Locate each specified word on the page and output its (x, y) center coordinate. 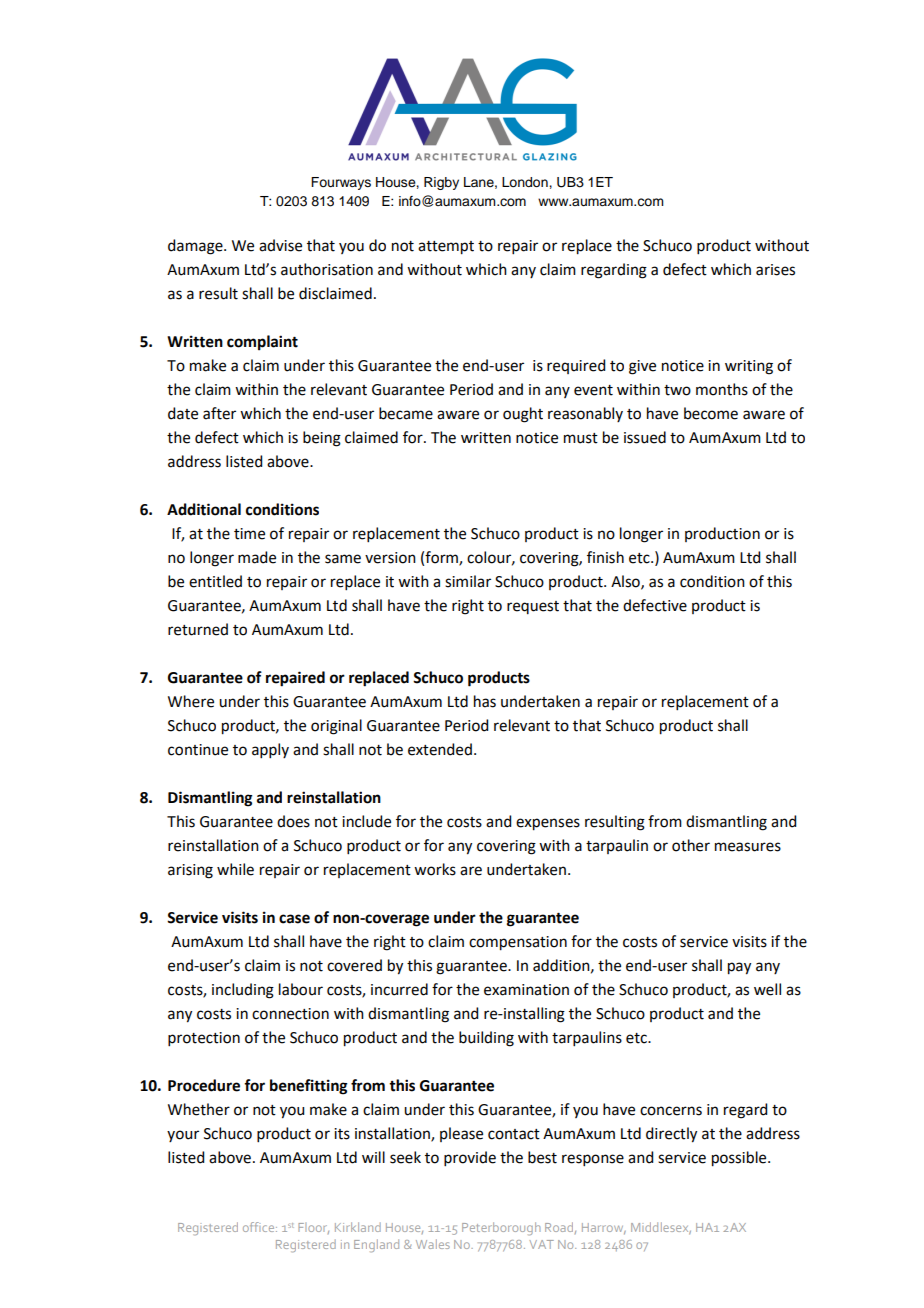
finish (605, 557)
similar (468, 581)
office (260, 1227)
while (235, 869)
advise (280, 245)
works (435, 869)
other (691, 845)
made (257, 557)
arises (775, 270)
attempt (446, 248)
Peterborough (501, 1228)
